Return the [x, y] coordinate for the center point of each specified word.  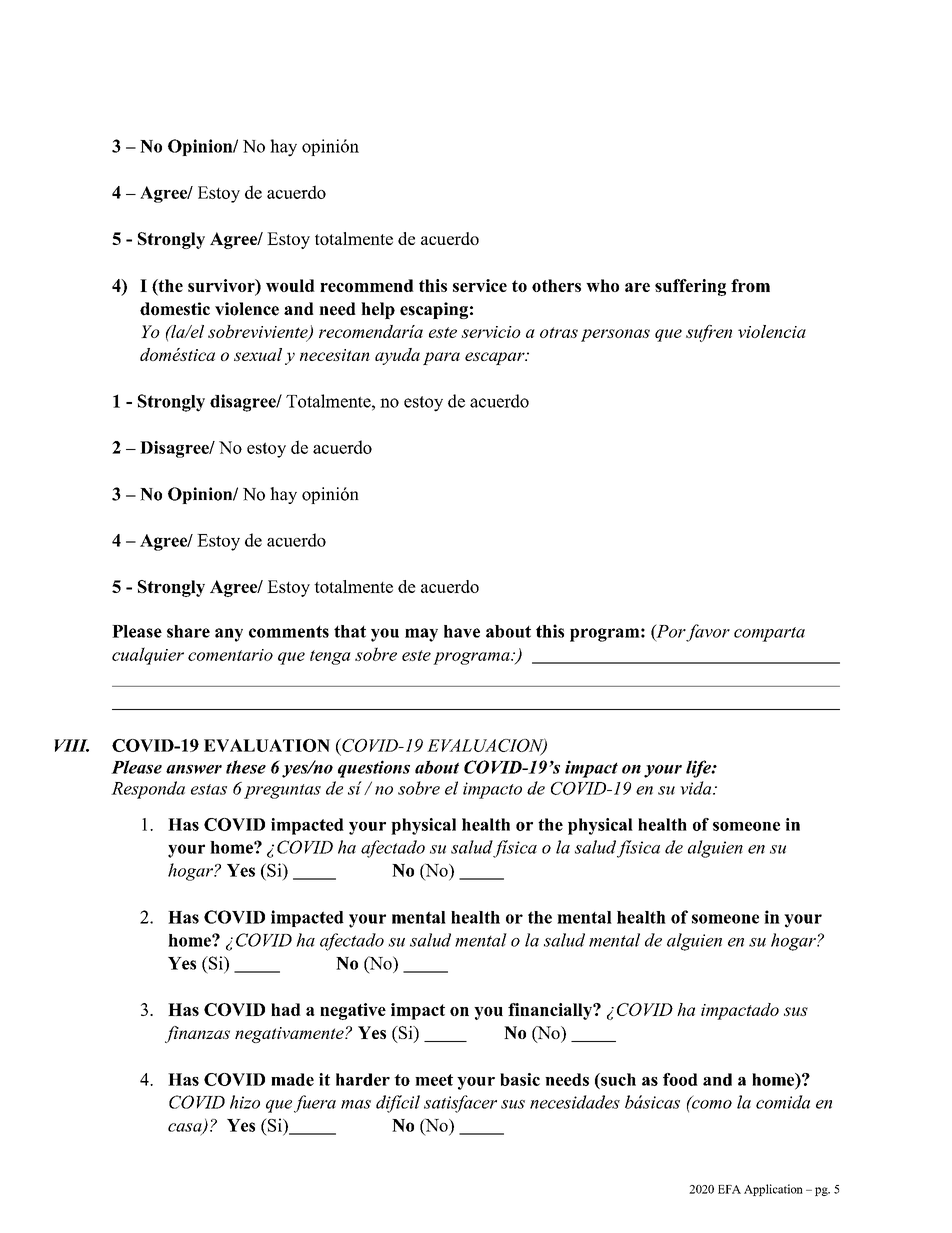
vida [697, 788]
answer [194, 769]
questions [374, 769]
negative [353, 1011]
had [286, 1009]
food [680, 1079]
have [462, 631]
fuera [315, 1104]
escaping [434, 310]
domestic [175, 309]
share [188, 631]
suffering [690, 287]
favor [707, 633]
